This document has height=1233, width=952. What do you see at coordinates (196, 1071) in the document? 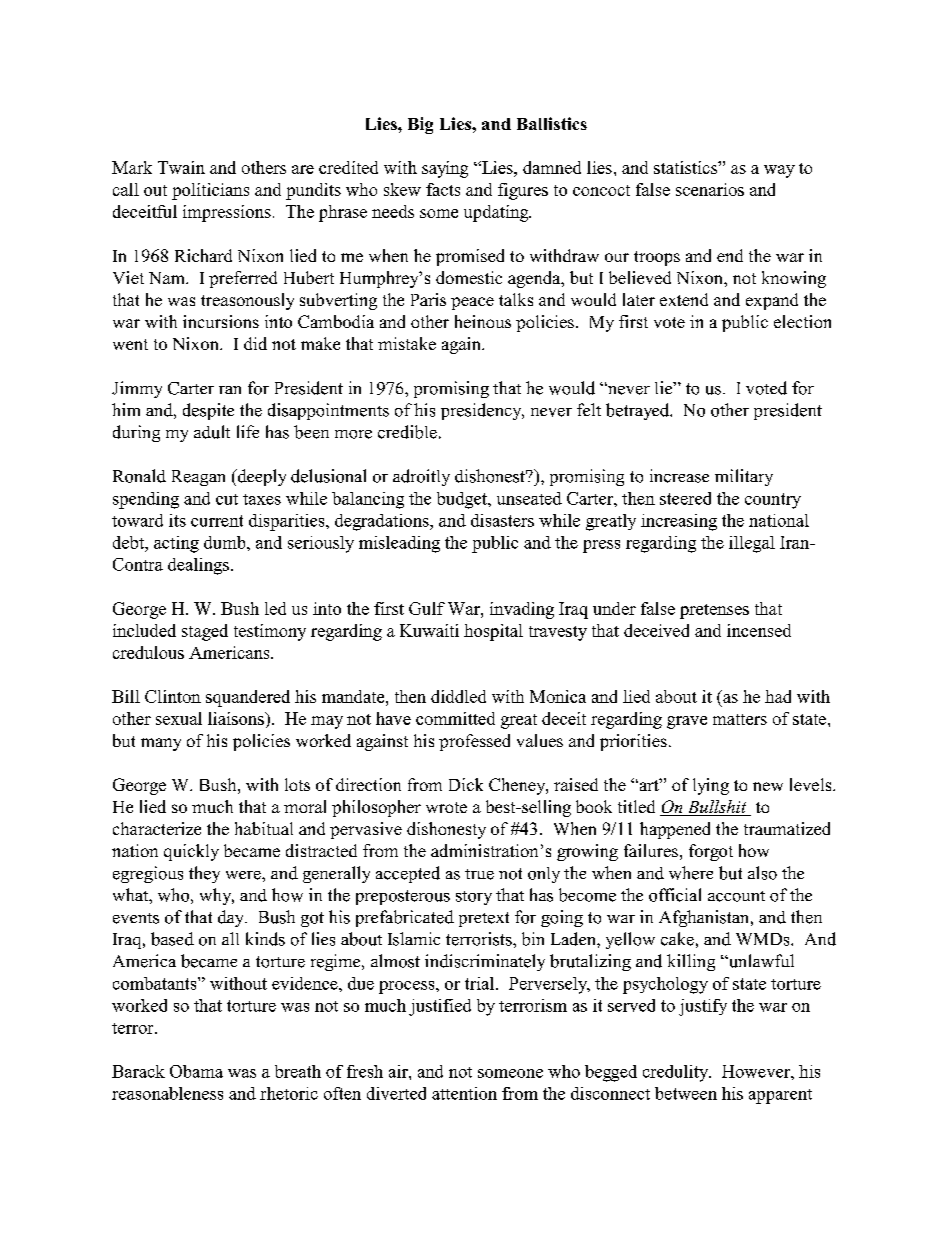
I see `Obama` at bounding box center [196, 1071].
